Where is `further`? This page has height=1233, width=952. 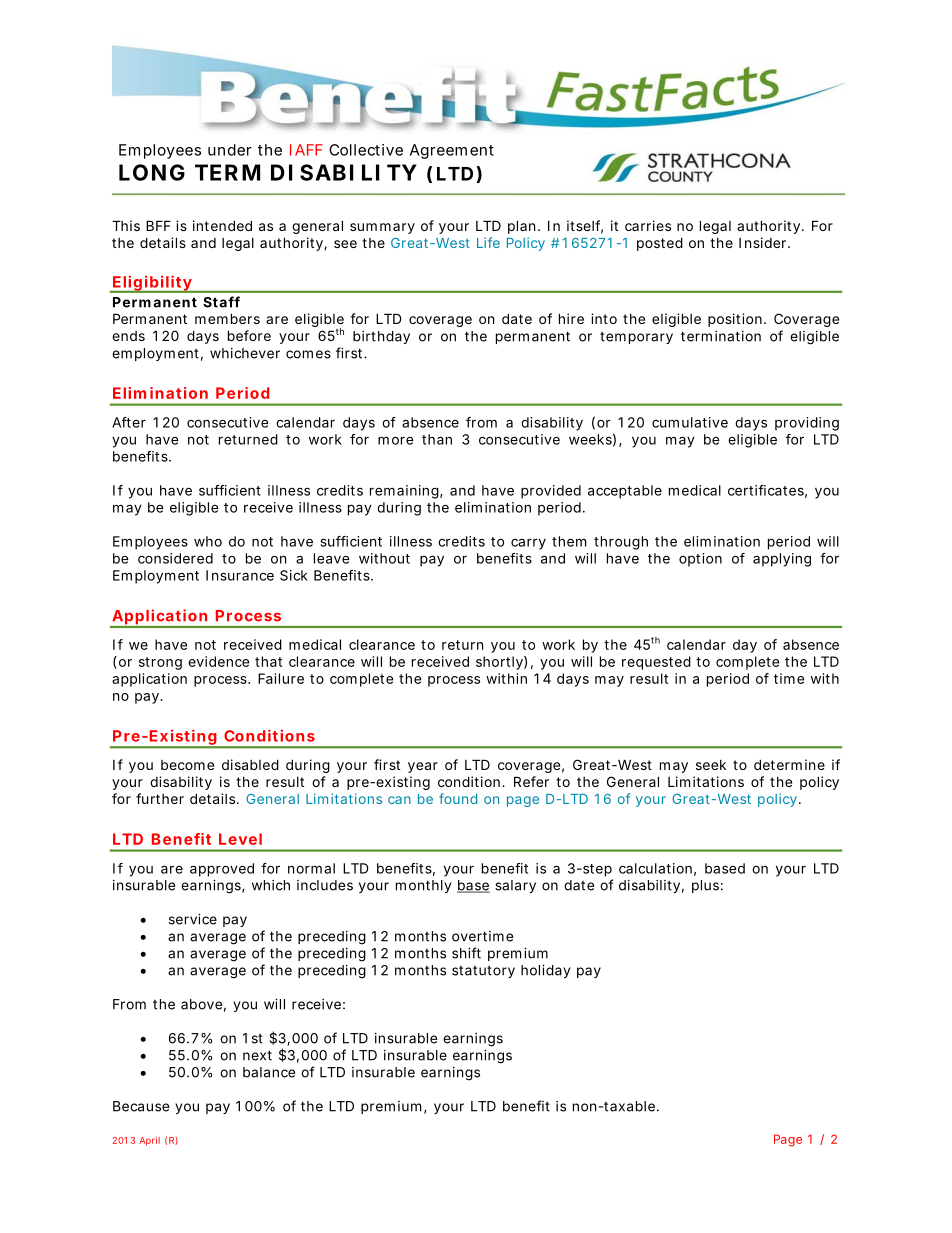
further is located at coordinates (160, 798).
